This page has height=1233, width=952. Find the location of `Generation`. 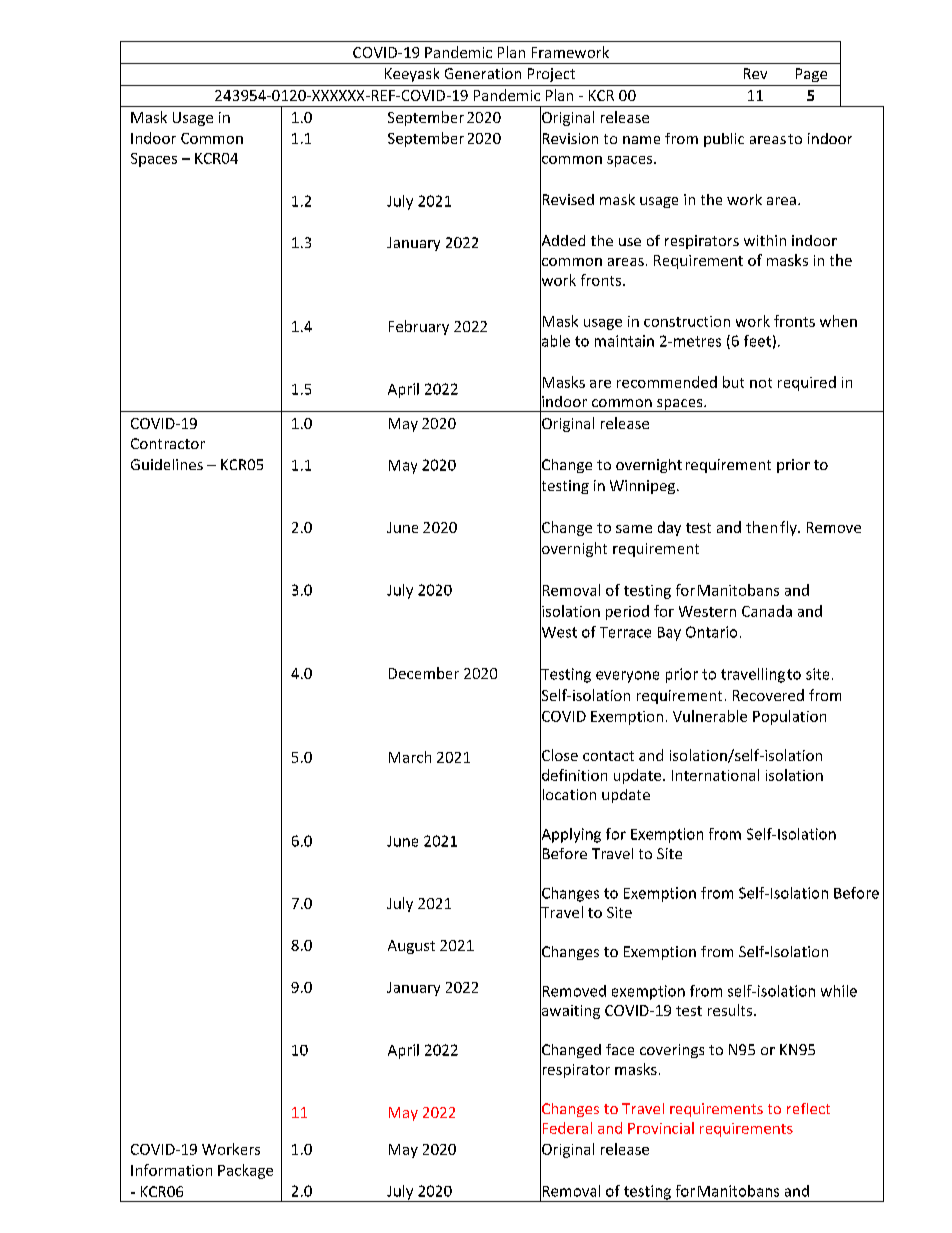

Generation is located at coordinates (483, 73).
